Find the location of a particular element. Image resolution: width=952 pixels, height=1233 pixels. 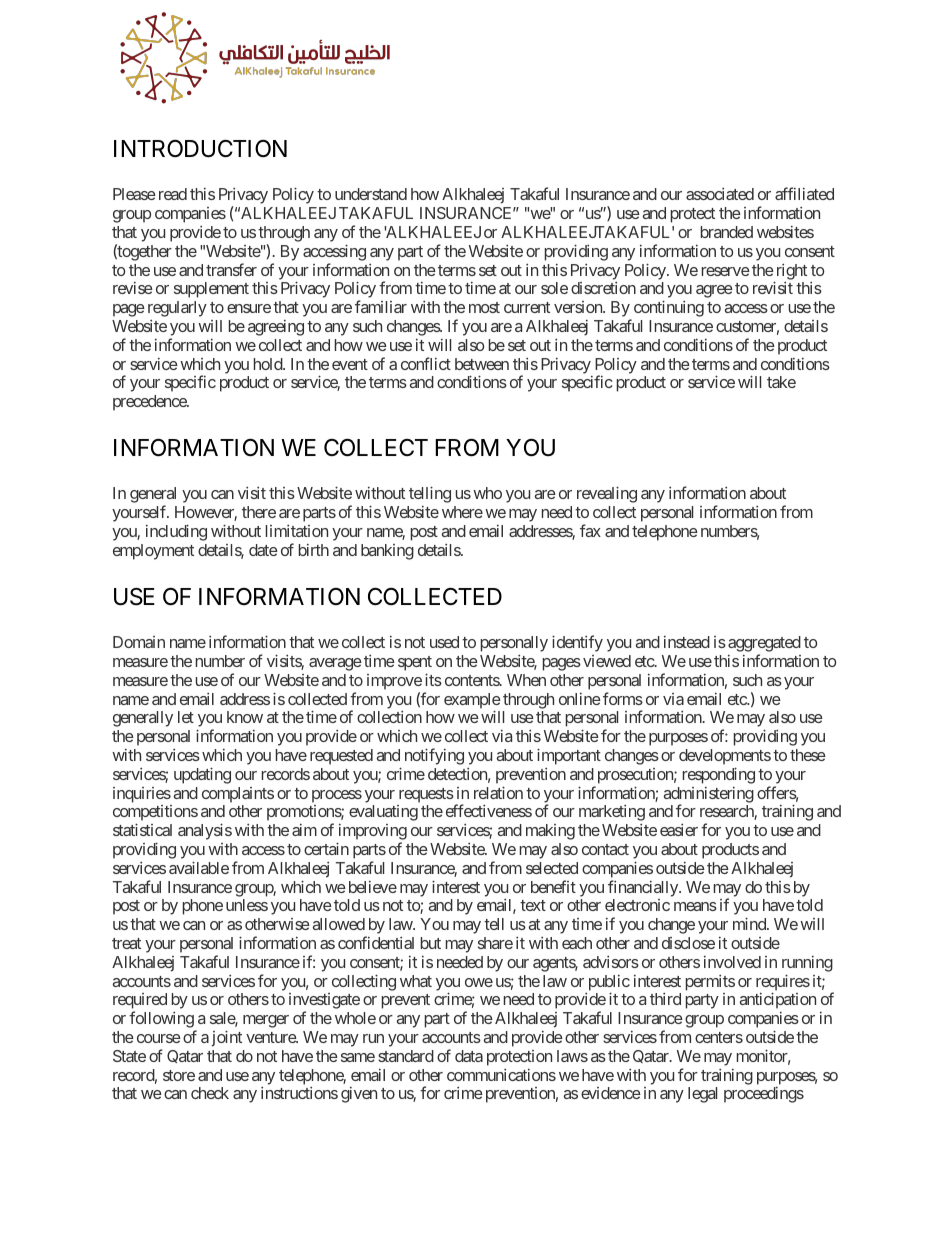

legal is located at coordinates (702, 1095).
